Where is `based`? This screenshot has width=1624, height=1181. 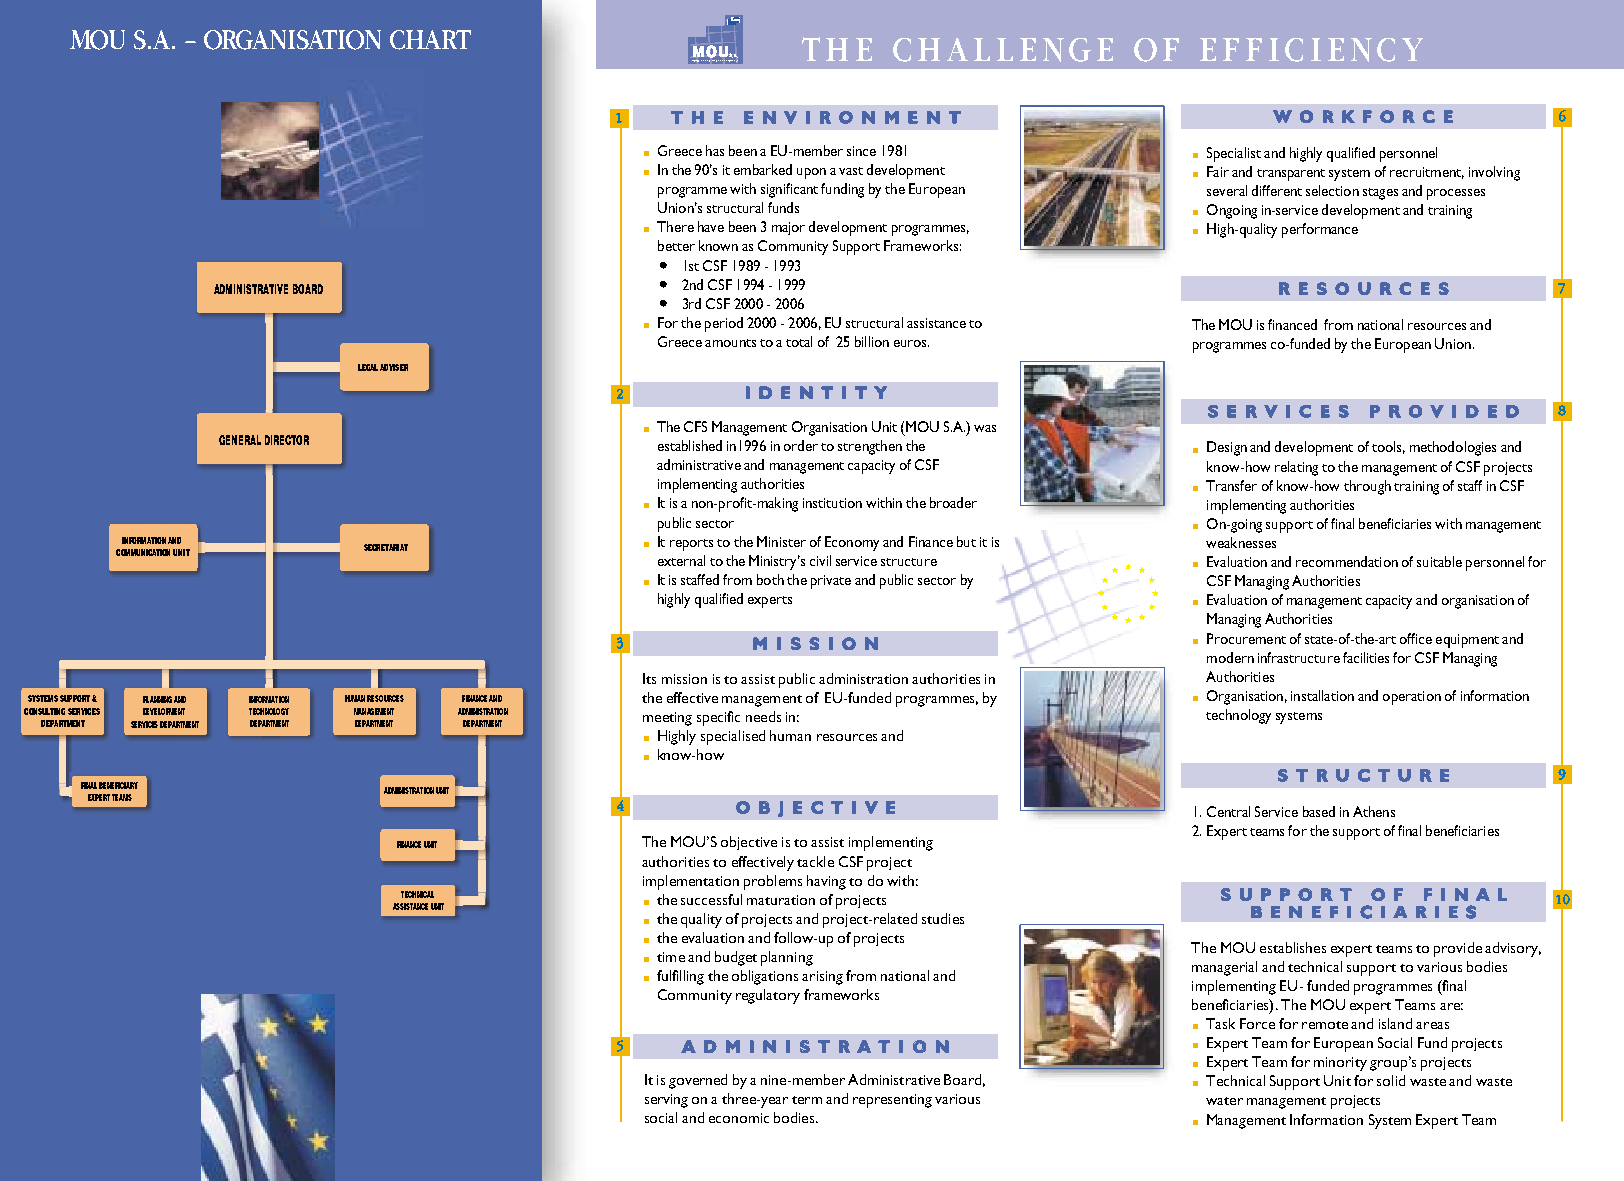 based is located at coordinates (1319, 811).
